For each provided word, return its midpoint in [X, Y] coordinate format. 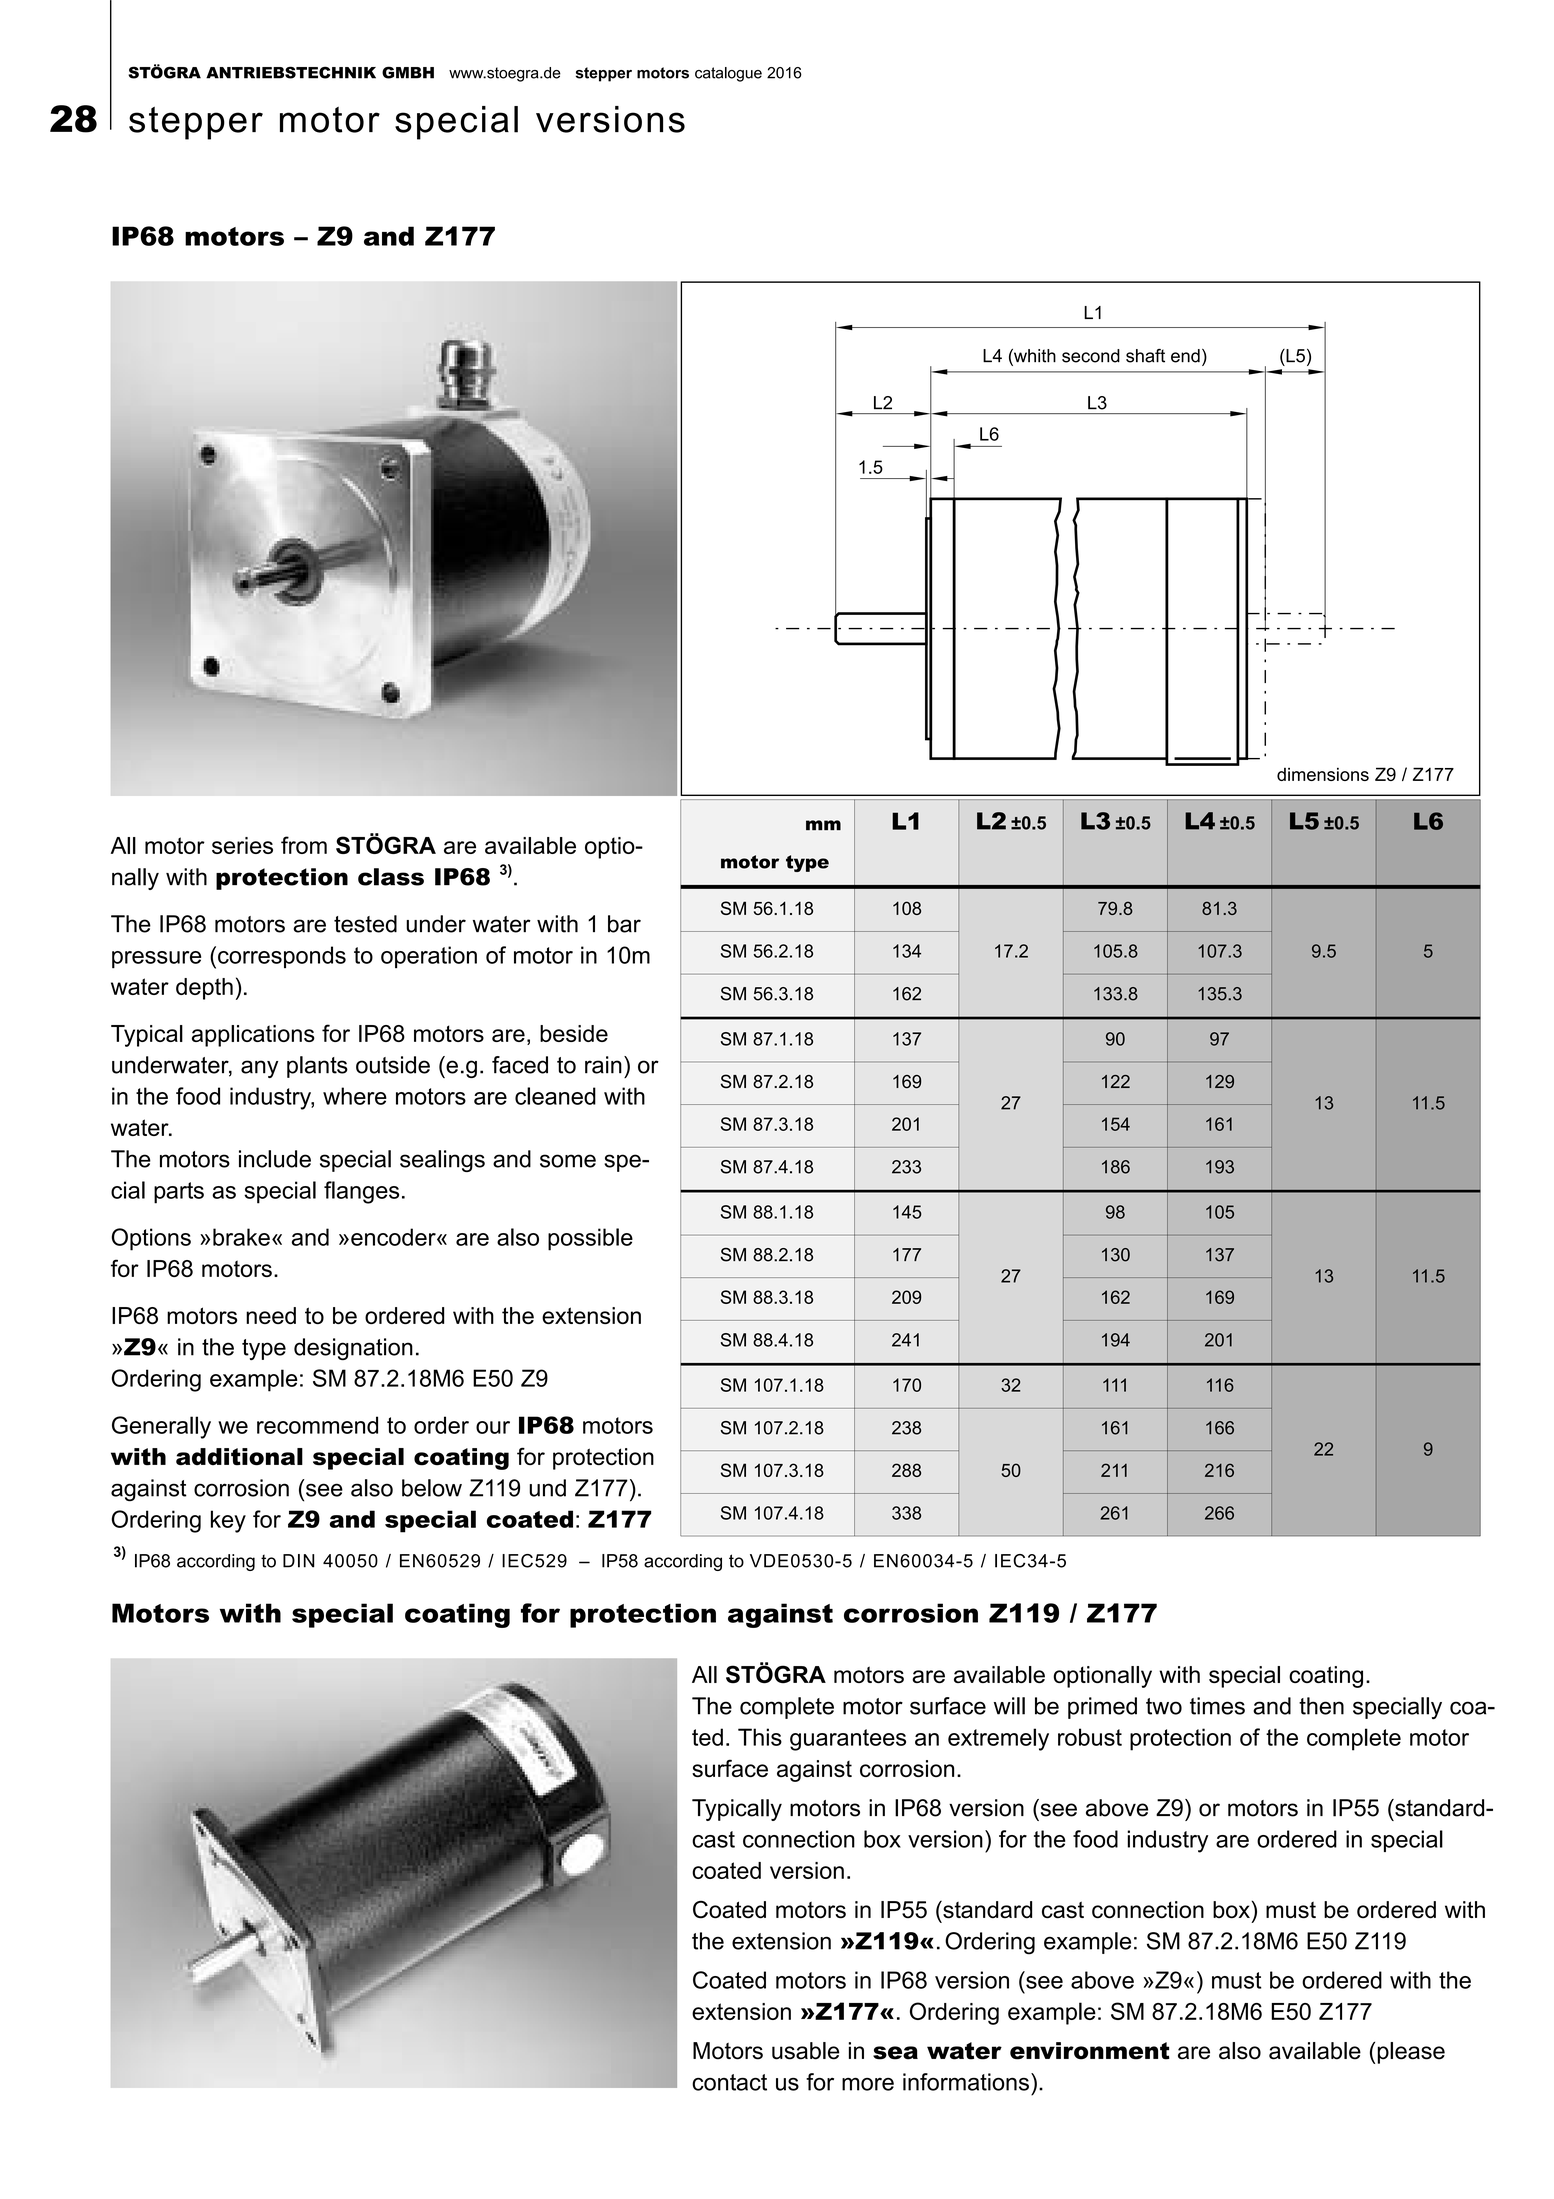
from [304, 845]
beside [574, 1033]
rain [603, 1065]
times [1217, 1706]
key [228, 1521]
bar [624, 924]
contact [729, 2082]
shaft [1145, 356]
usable [806, 2051]
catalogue [728, 74]
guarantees [848, 1740]
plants [317, 1067]
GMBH [408, 72]
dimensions [1323, 774]
